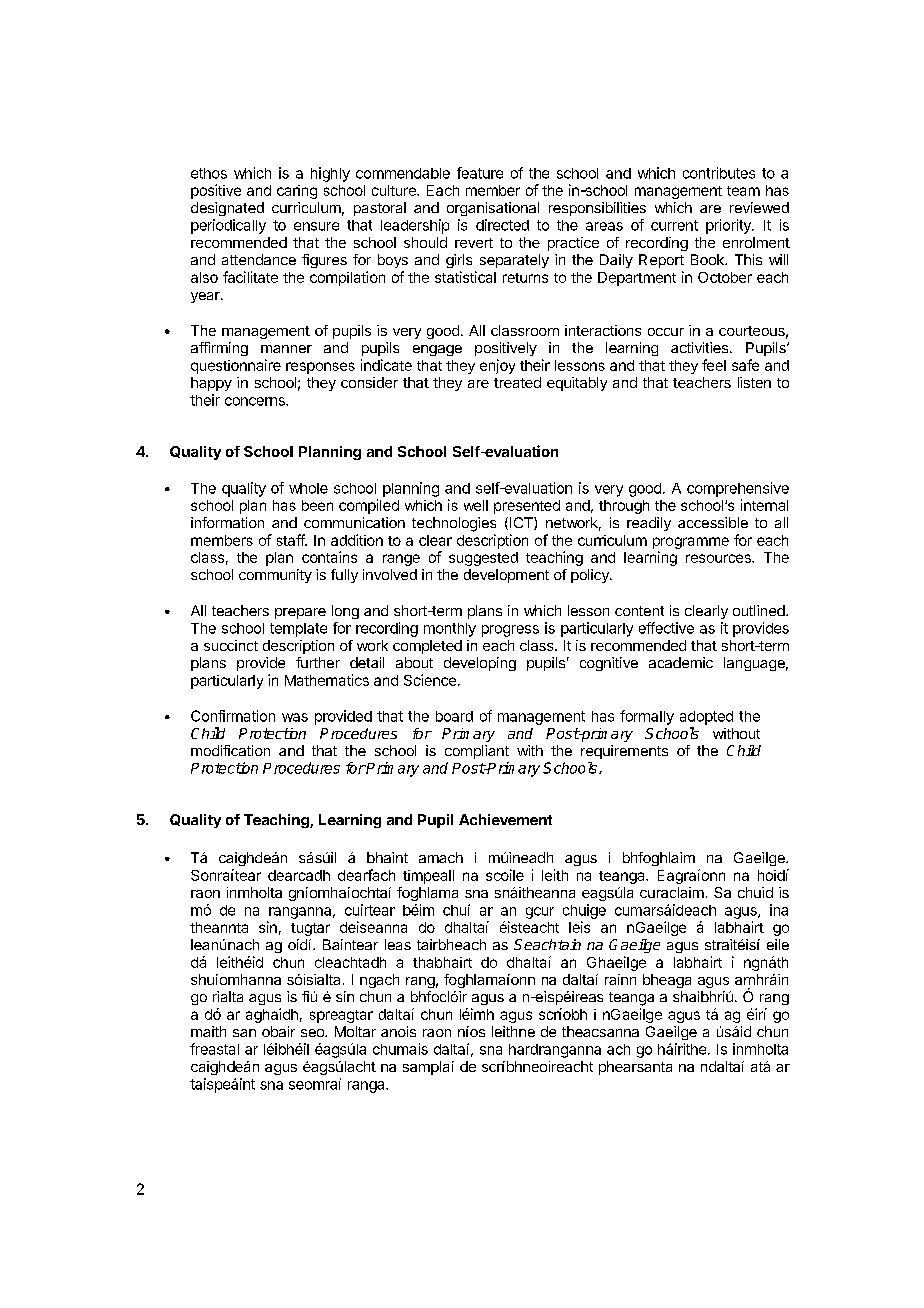 This image has width=924, height=1308. I want to click on caring, so click(297, 192).
